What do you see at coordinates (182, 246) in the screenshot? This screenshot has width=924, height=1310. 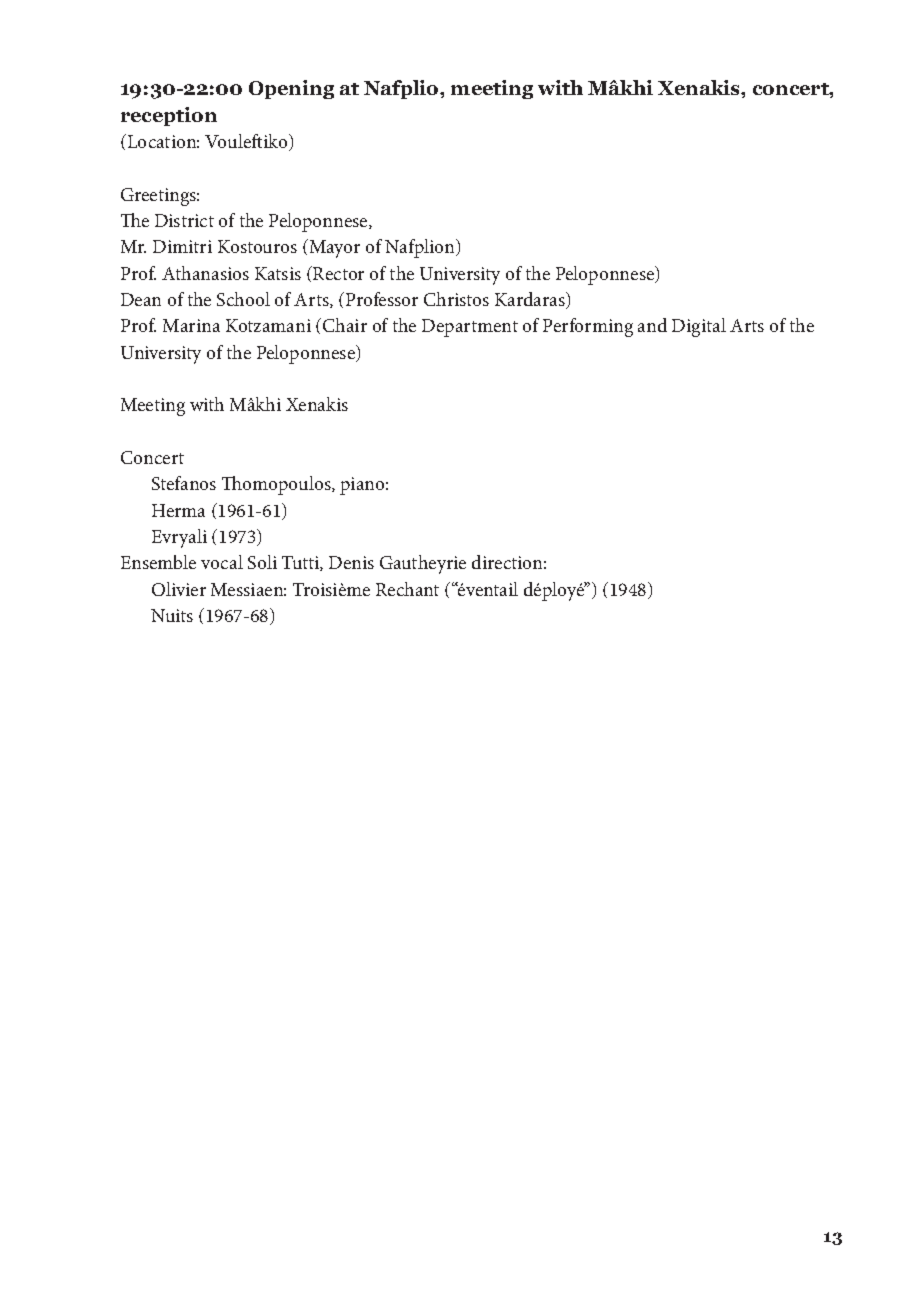 I see `Dimitri` at bounding box center [182, 246].
